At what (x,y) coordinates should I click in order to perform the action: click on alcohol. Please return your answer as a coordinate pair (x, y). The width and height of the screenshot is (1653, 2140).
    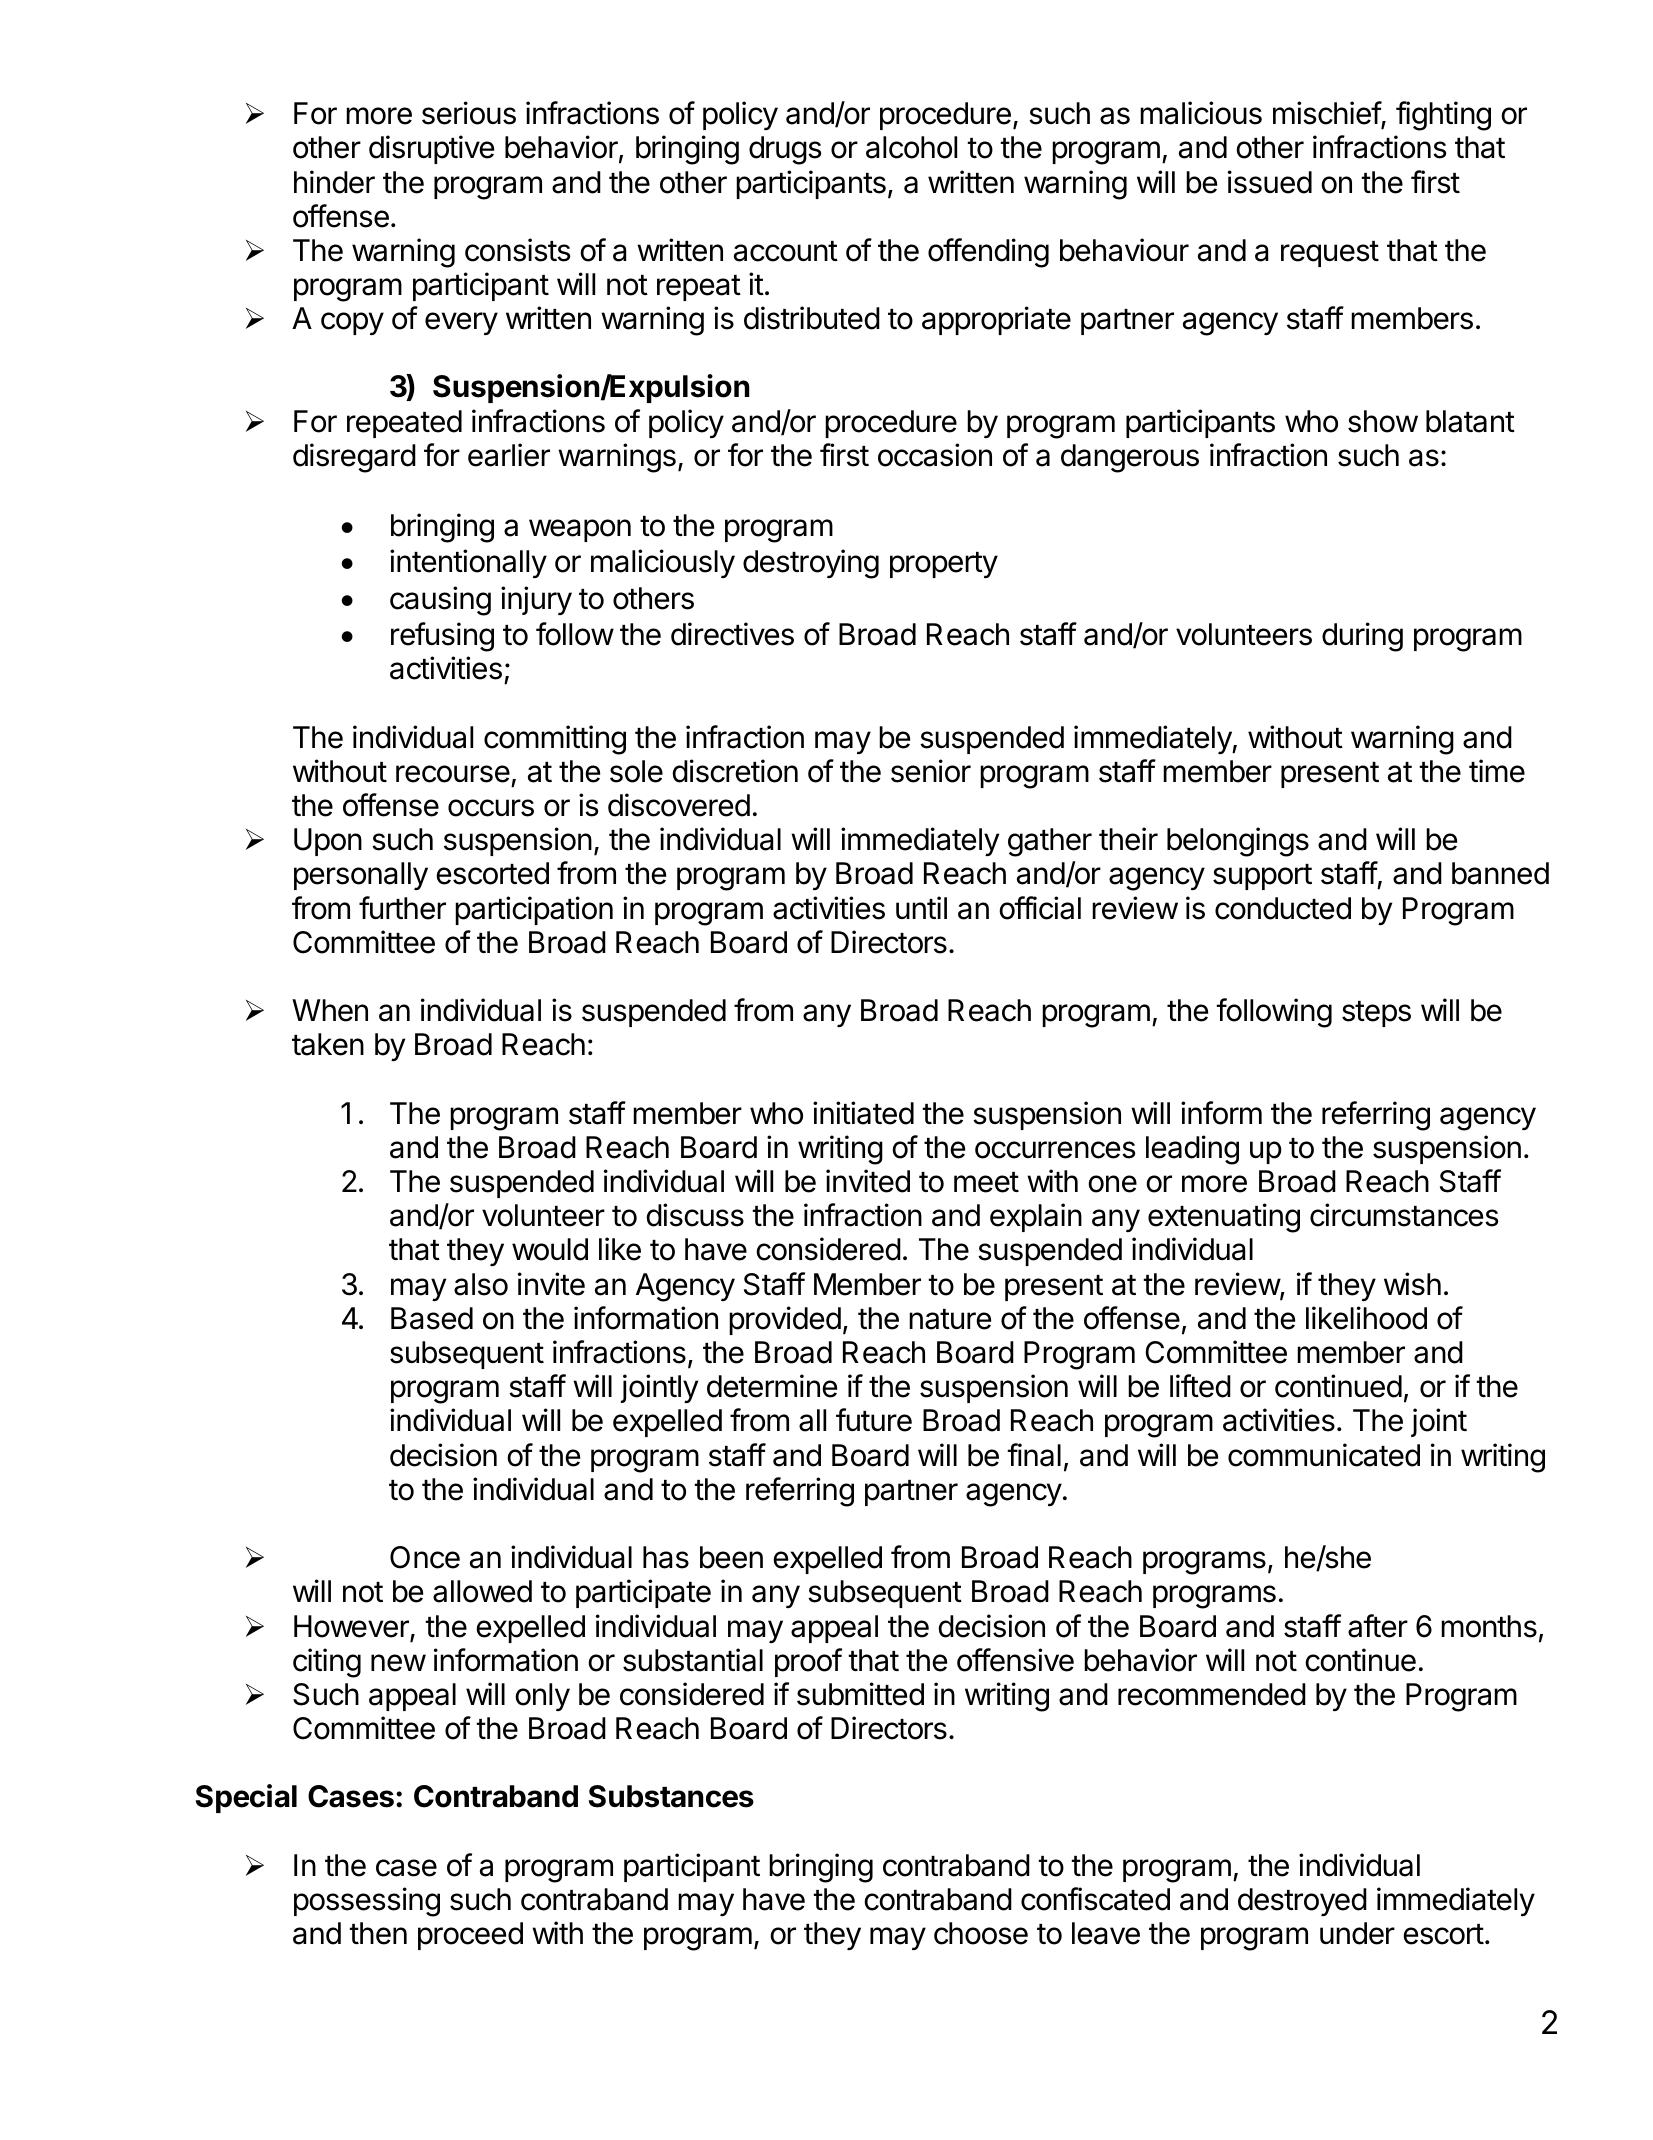
    Looking at the image, I should click on (911, 147).
